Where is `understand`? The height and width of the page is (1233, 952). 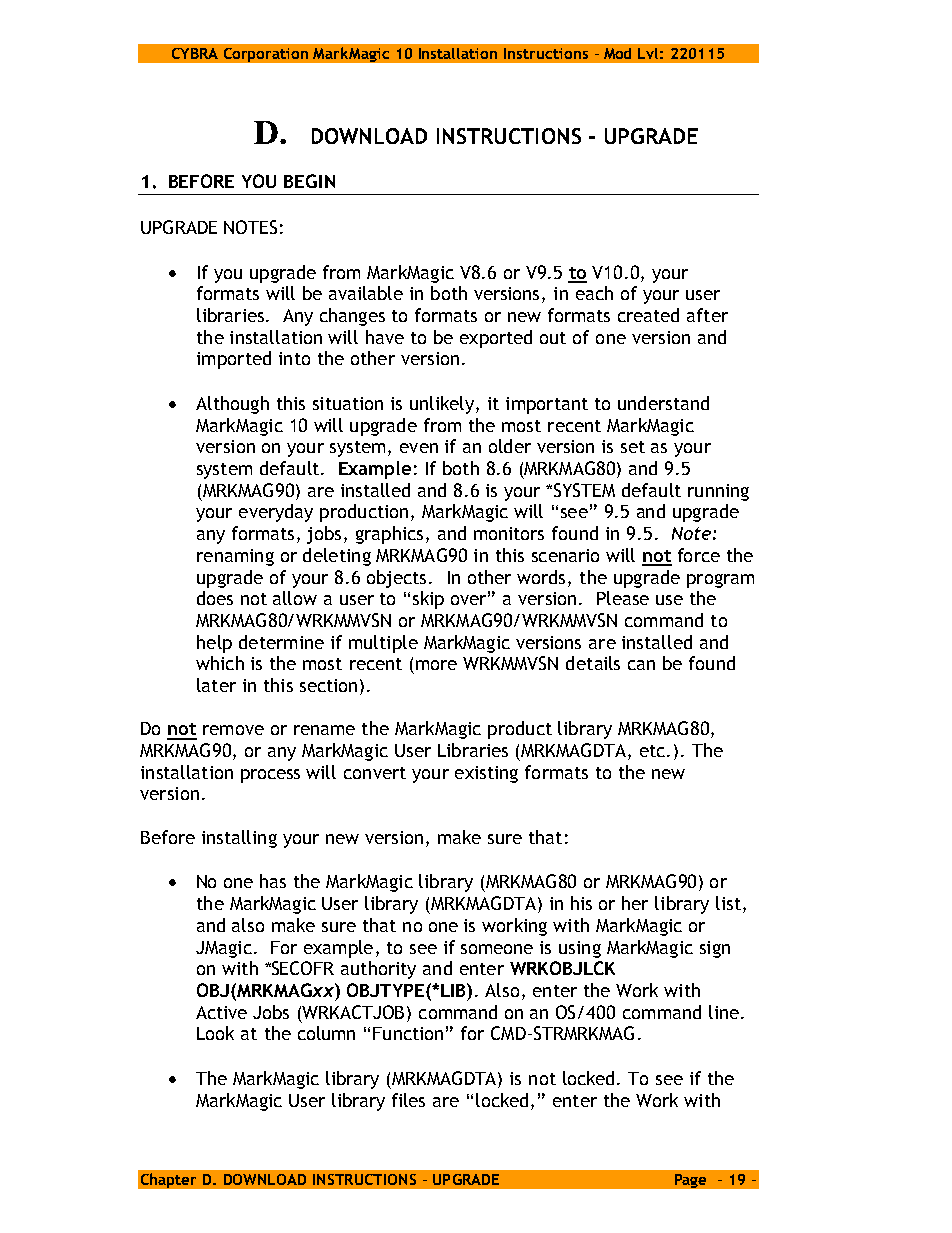 understand is located at coordinates (663, 403).
